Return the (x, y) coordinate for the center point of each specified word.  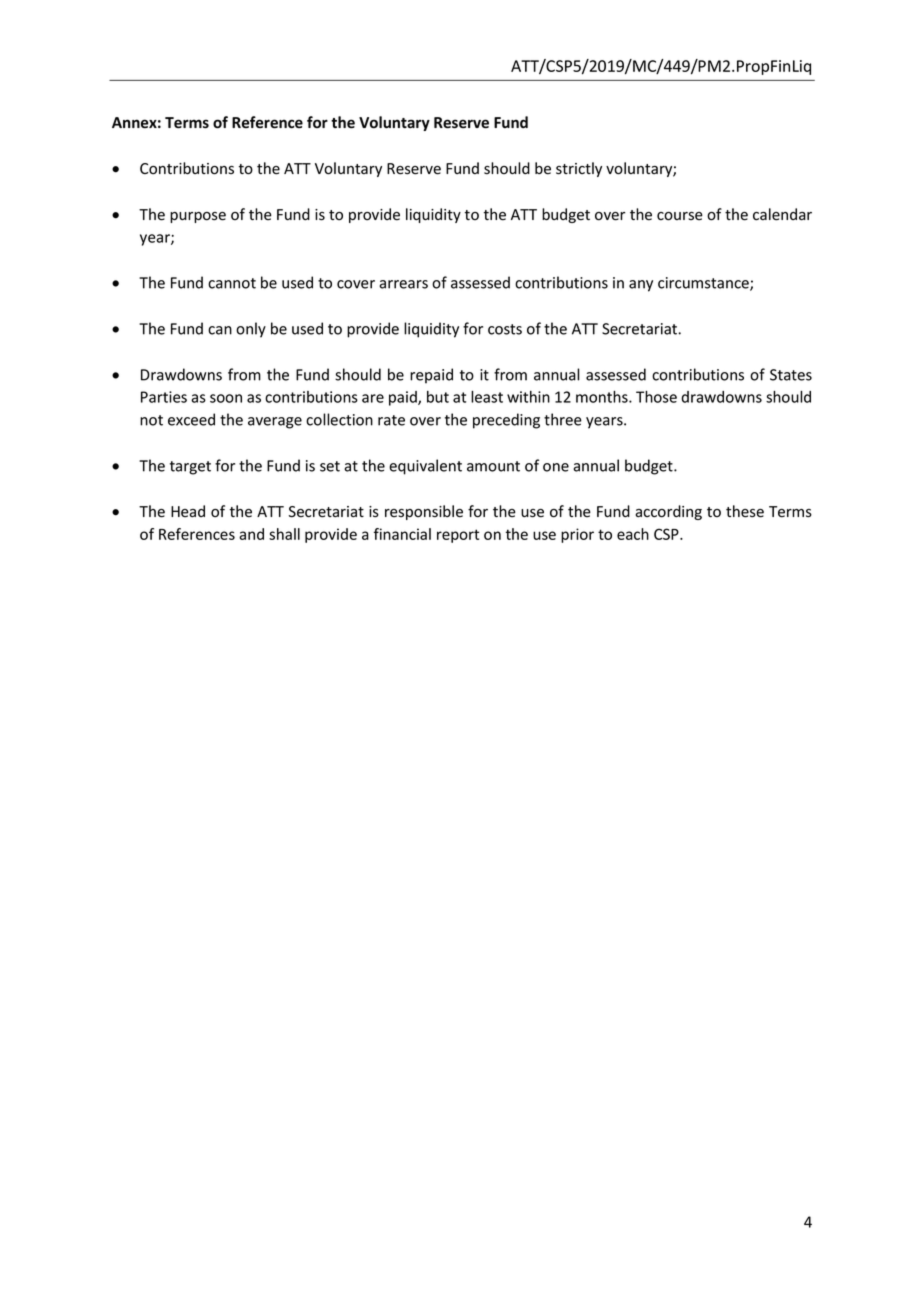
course (680, 216)
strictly (579, 169)
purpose (198, 217)
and (251, 534)
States (791, 375)
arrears (403, 284)
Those (656, 397)
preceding (506, 421)
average (275, 423)
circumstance (704, 284)
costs (505, 329)
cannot (232, 283)
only (251, 330)
